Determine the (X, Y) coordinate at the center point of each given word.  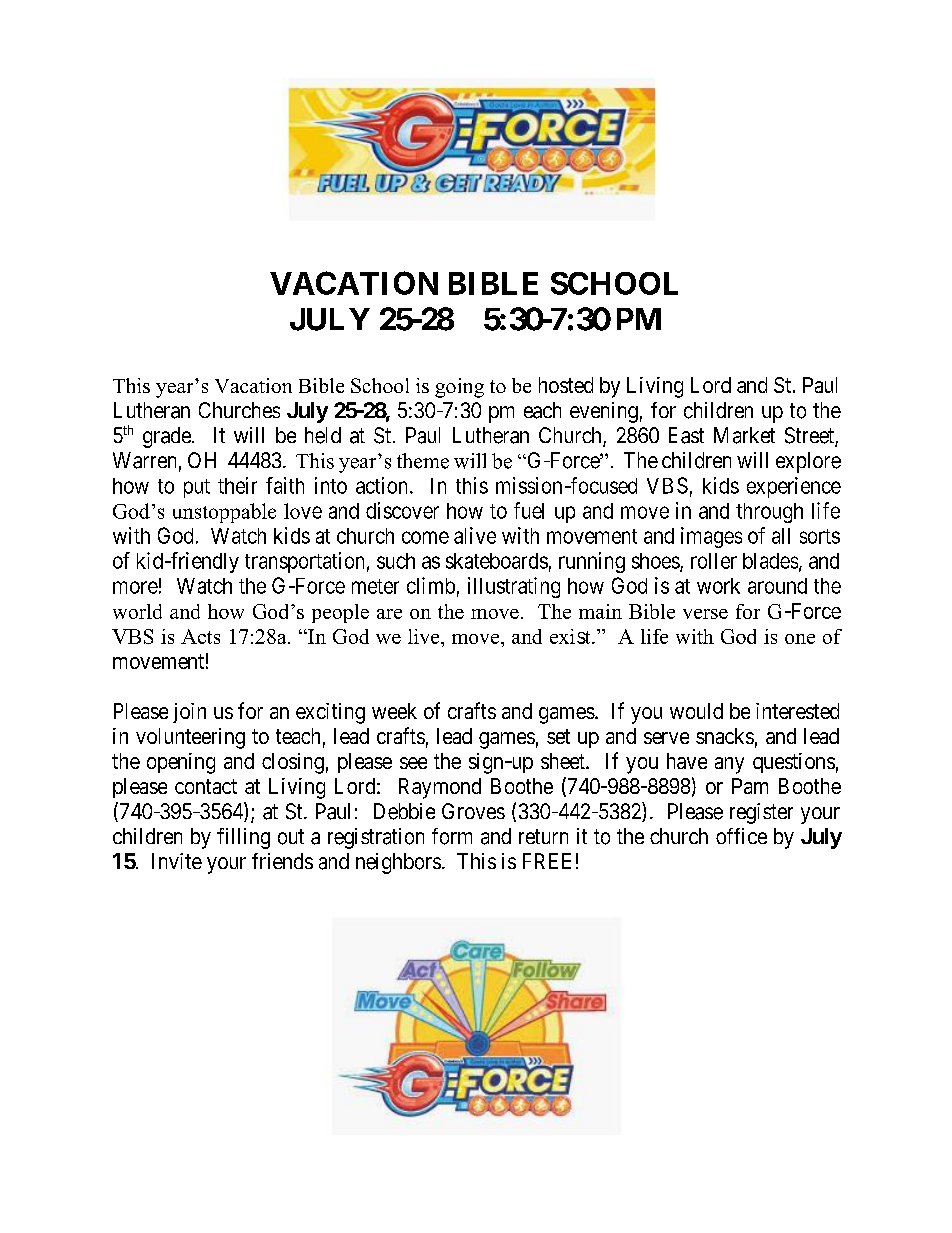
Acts (200, 636)
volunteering (190, 738)
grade (167, 437)
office (741, 836)
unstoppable (224, 513)
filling (243, 838)
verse (705, 614)
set (558, 736)
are (389, 614)
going (459, 388)
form (452, 836)
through (769, 513)
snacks (725, 736)
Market (744, 435)
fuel (529, 510)
